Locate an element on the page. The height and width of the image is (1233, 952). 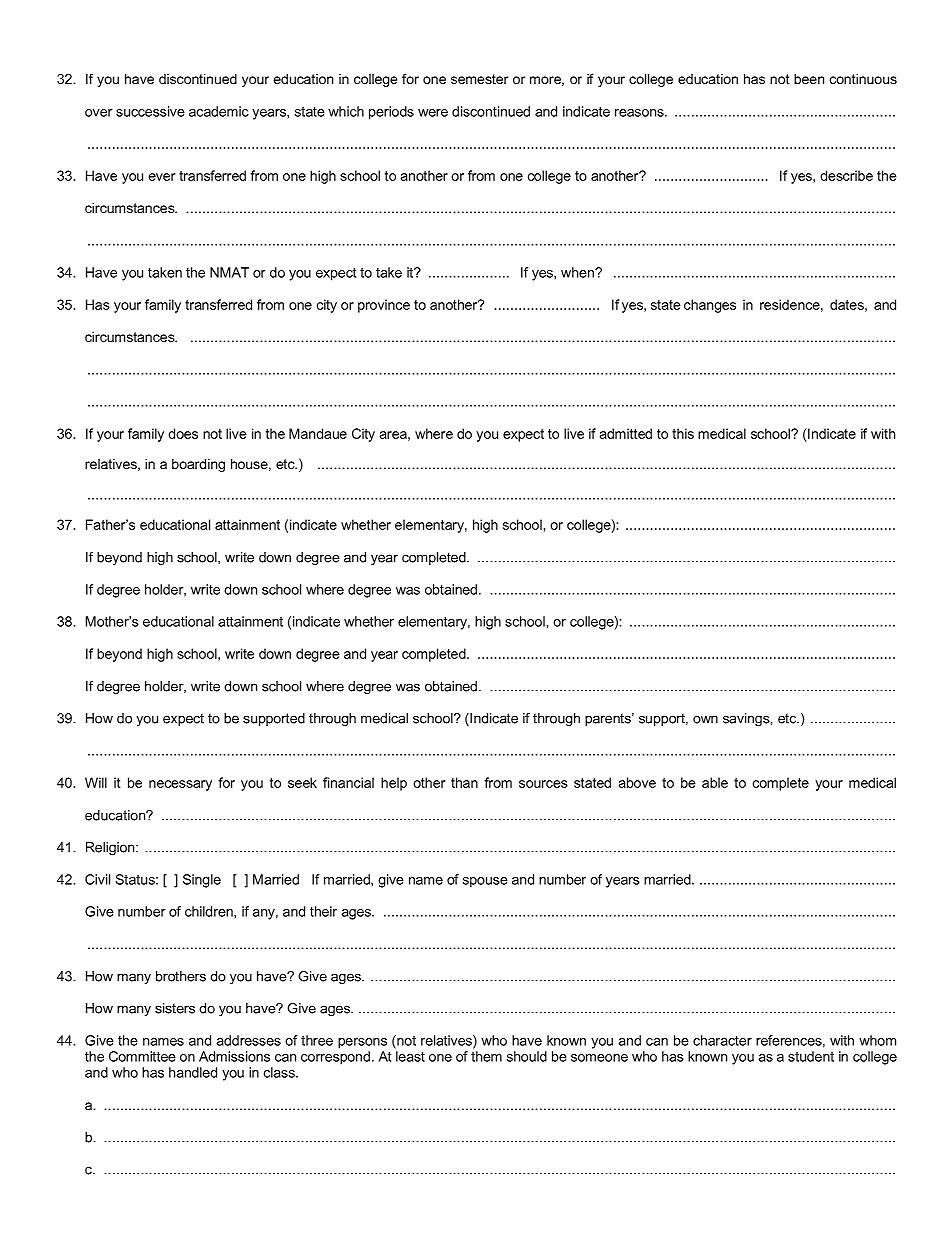
been is located at coordinates (809, 79).
